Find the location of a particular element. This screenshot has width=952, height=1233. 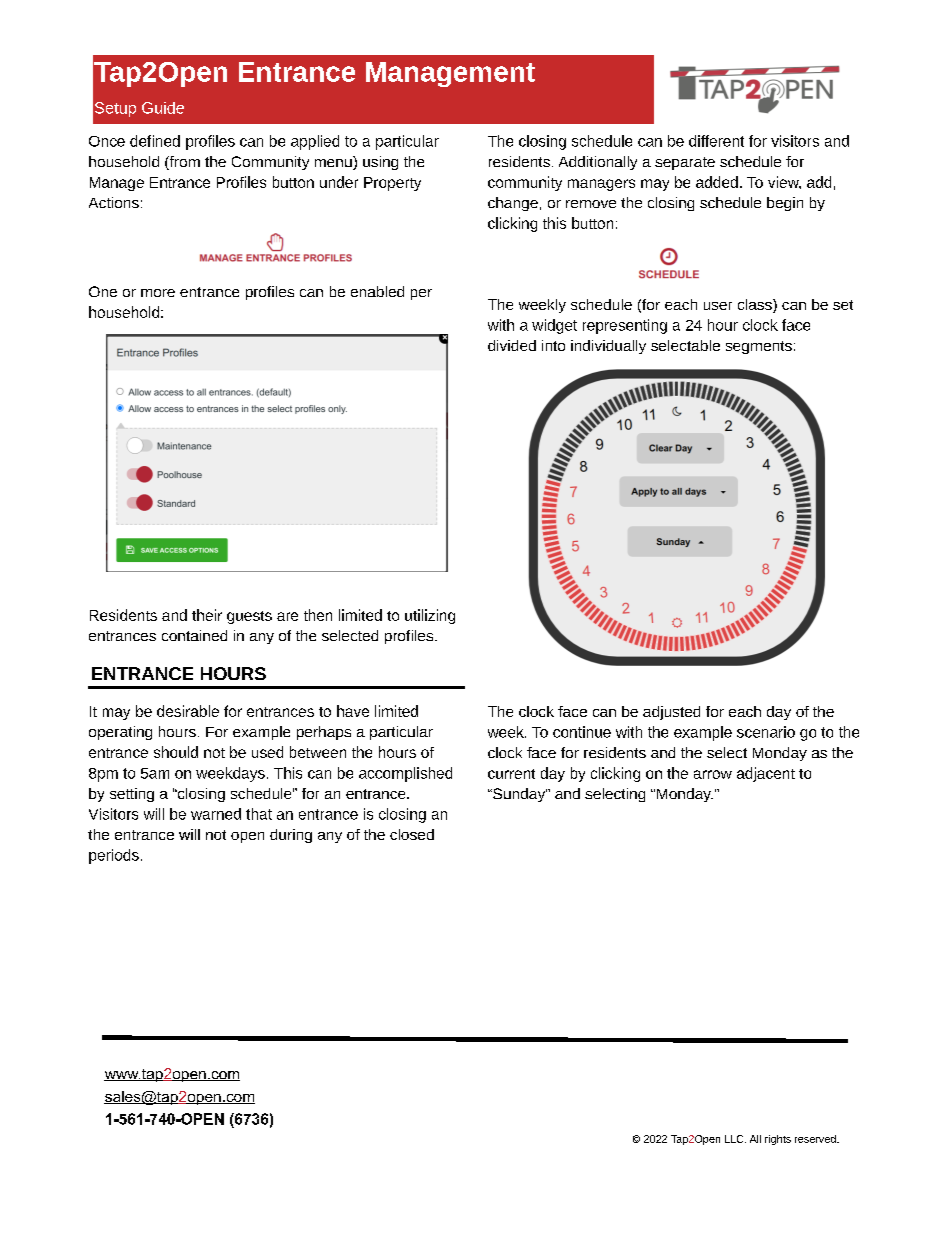

adjusted is located at coordinates (671, 713).
